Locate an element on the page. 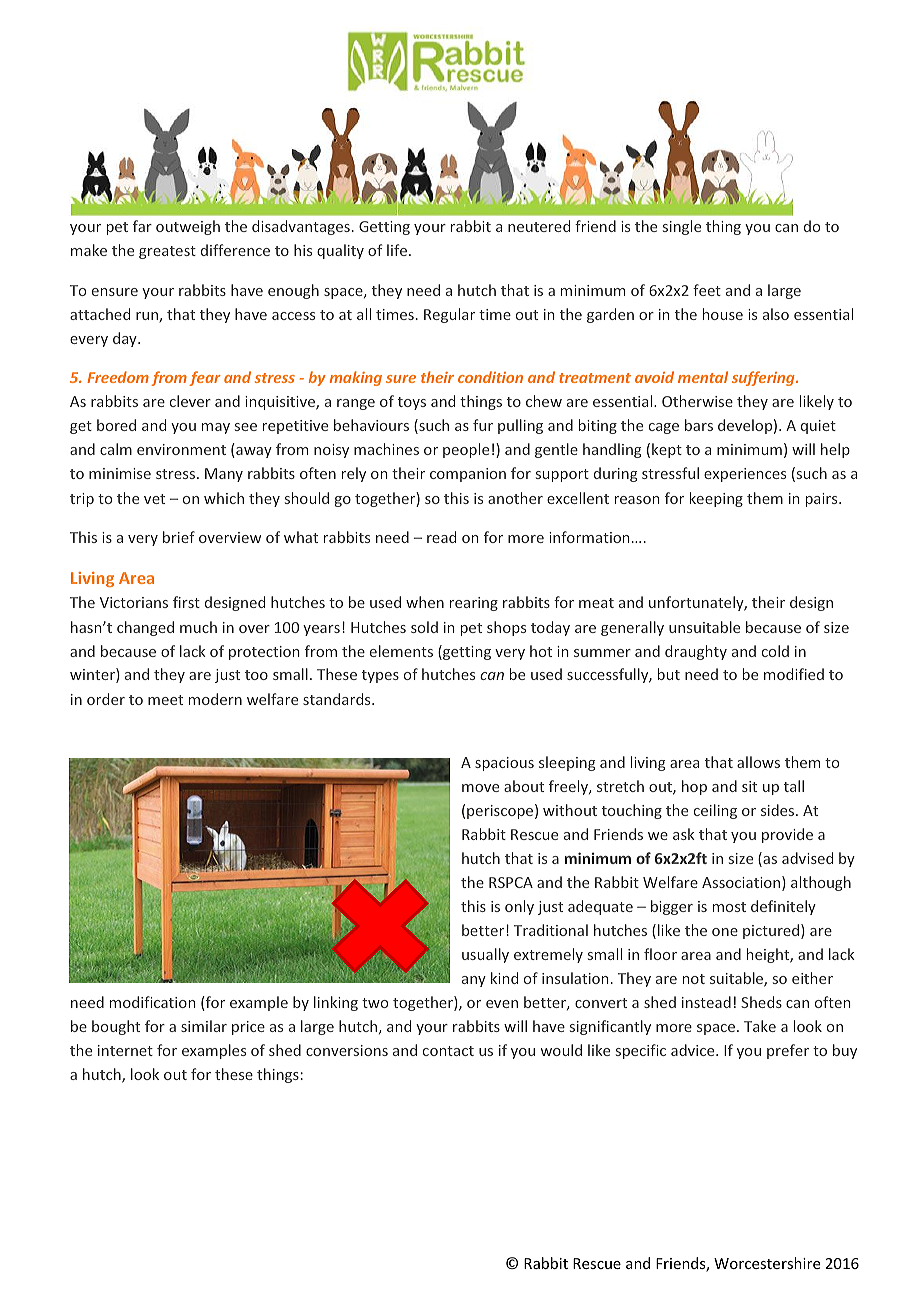  feet is located at coordinates (707, 290).
